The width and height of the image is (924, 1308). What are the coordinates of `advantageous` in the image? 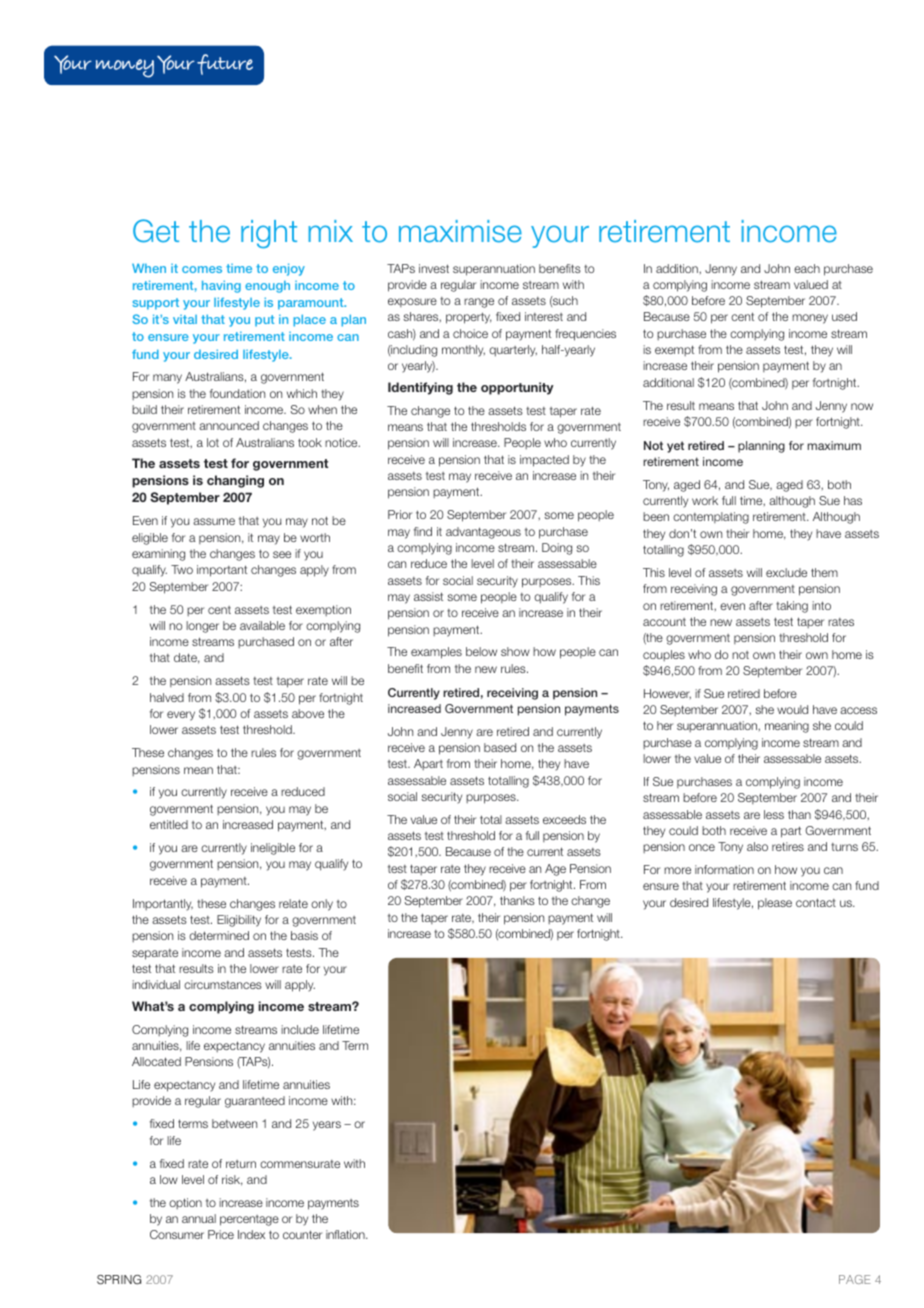 It's located at (483, 533).
